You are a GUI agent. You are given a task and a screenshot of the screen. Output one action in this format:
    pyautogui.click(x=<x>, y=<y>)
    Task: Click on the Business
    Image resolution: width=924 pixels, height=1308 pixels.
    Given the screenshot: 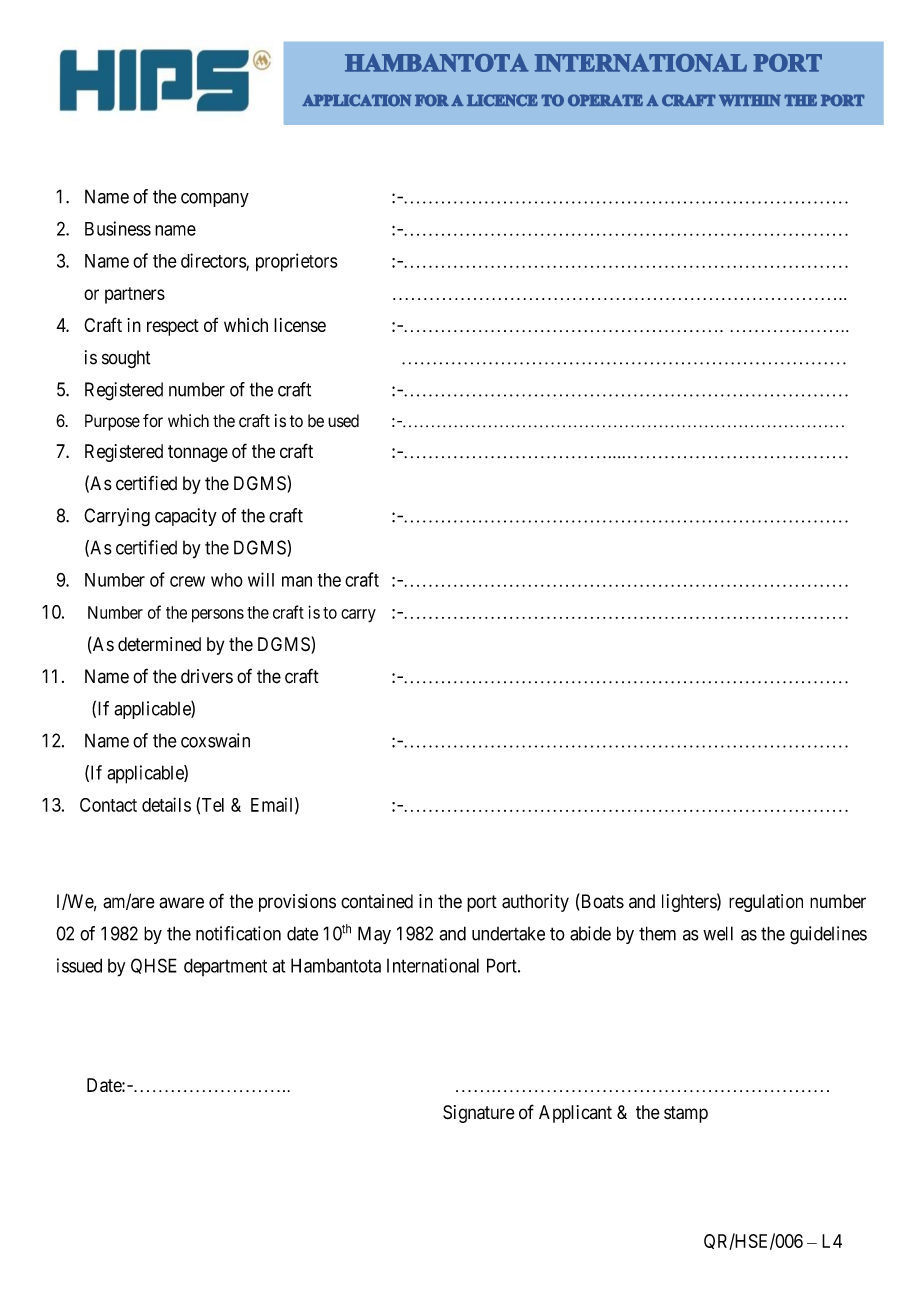 What is the action you would take?
    pyautogui.click(x=118, y=228)
